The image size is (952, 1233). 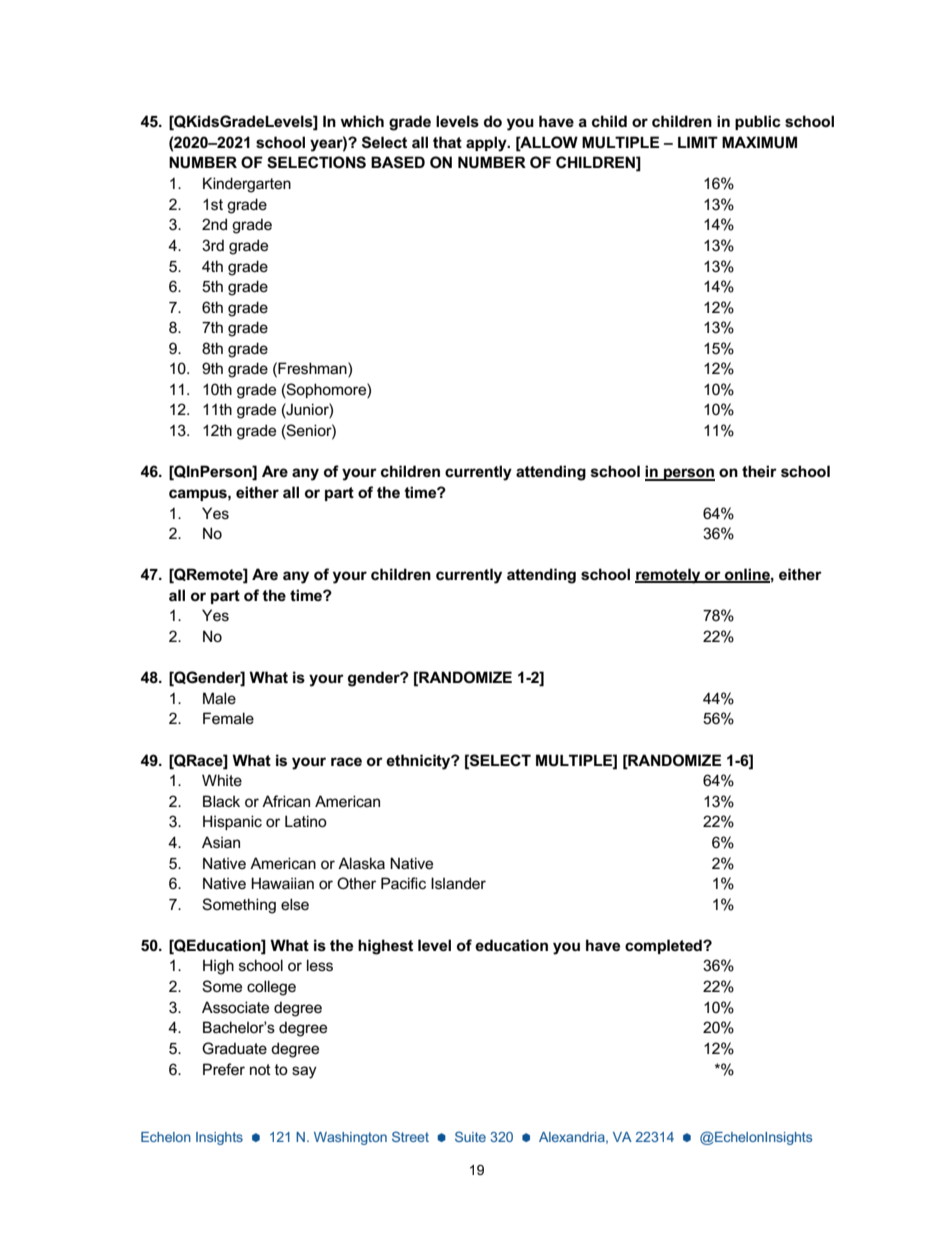 What do you see at coordinates (669, 576) in the page?
I see `remotely` at bounding box center [669, 576].
